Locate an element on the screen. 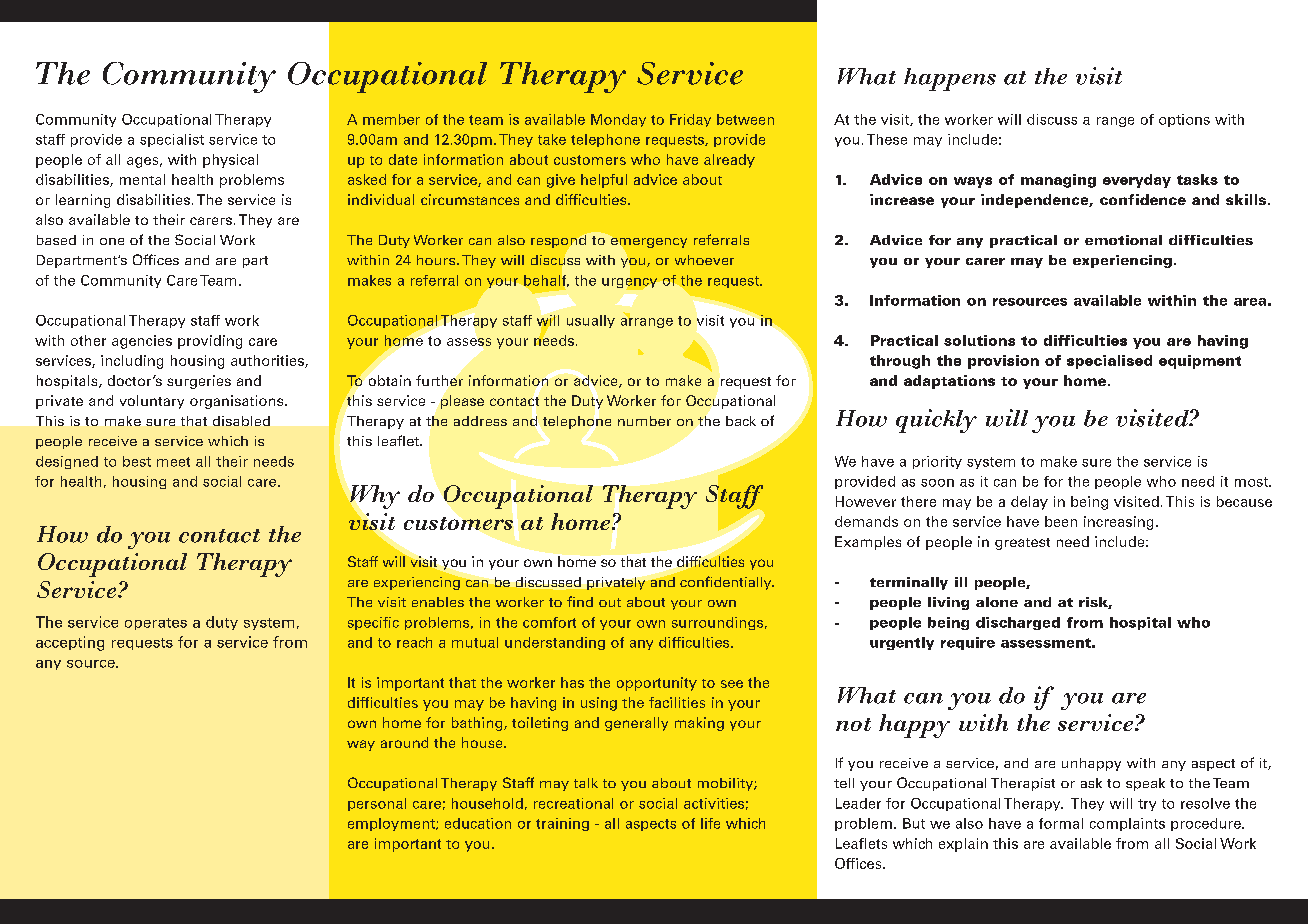 The width and height of the screenshot is (1308, 924). life is located at coordinates (710, 823).
